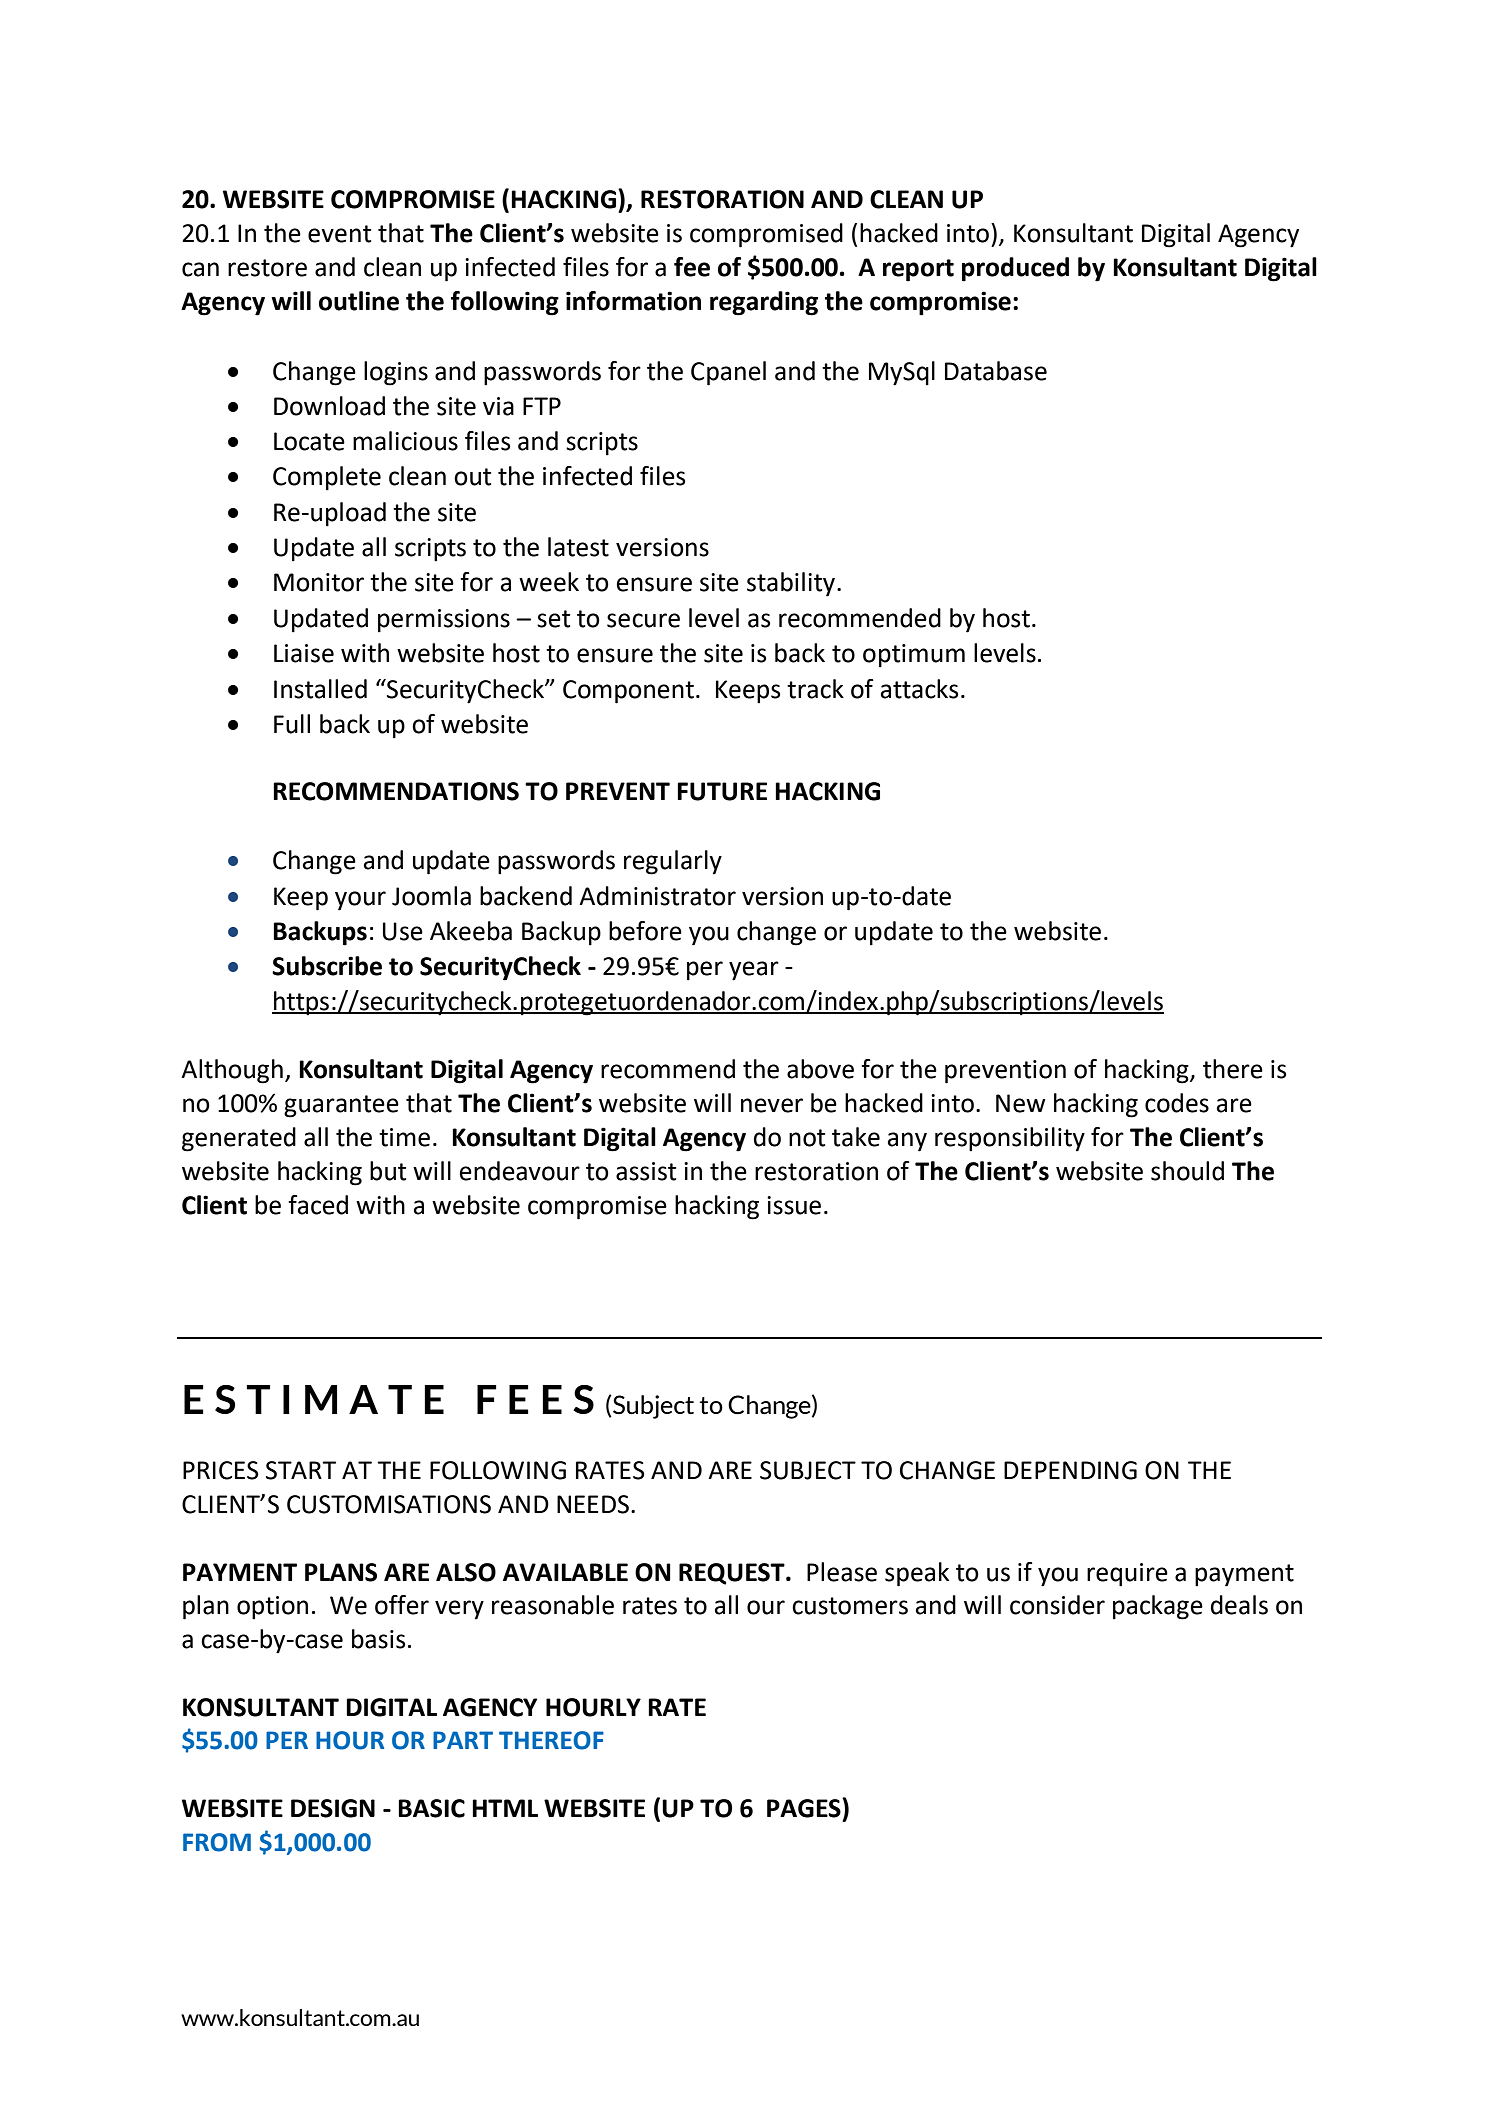 The height and width of the page is (2120, 1499). Describe the element at coordinates (292, 724) in the page. I see `Full` at that location.
